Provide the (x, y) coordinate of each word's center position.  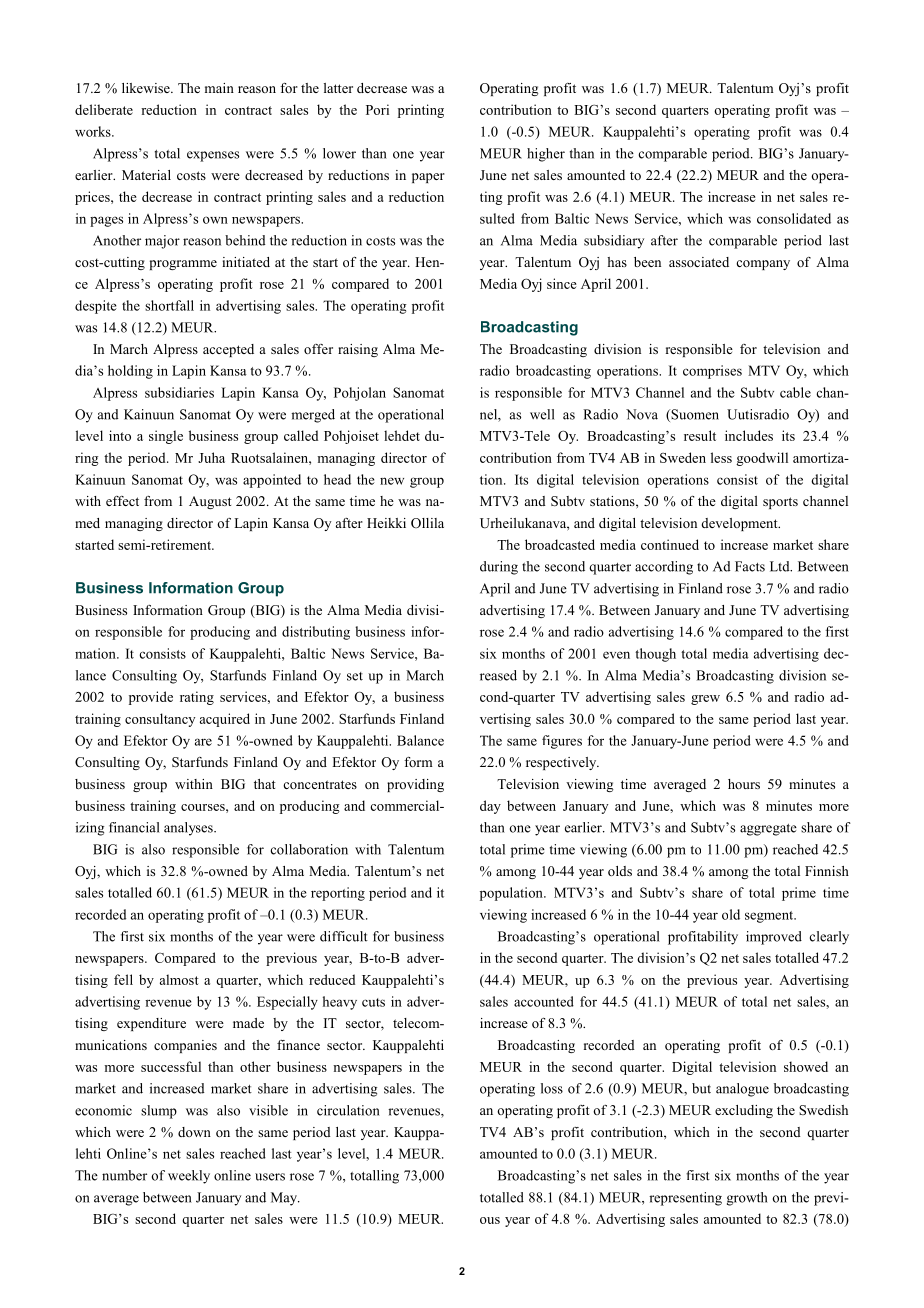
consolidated (794, 218)
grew (705, 700)
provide (151, 698)
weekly (189, 1177)
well (542, 414)
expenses (213, 156)
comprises (712, 372)
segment (770, 917)
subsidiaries (179, 392)
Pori (377, 109)
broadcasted (560, 544)
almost (179, 979)
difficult (344, 936)
